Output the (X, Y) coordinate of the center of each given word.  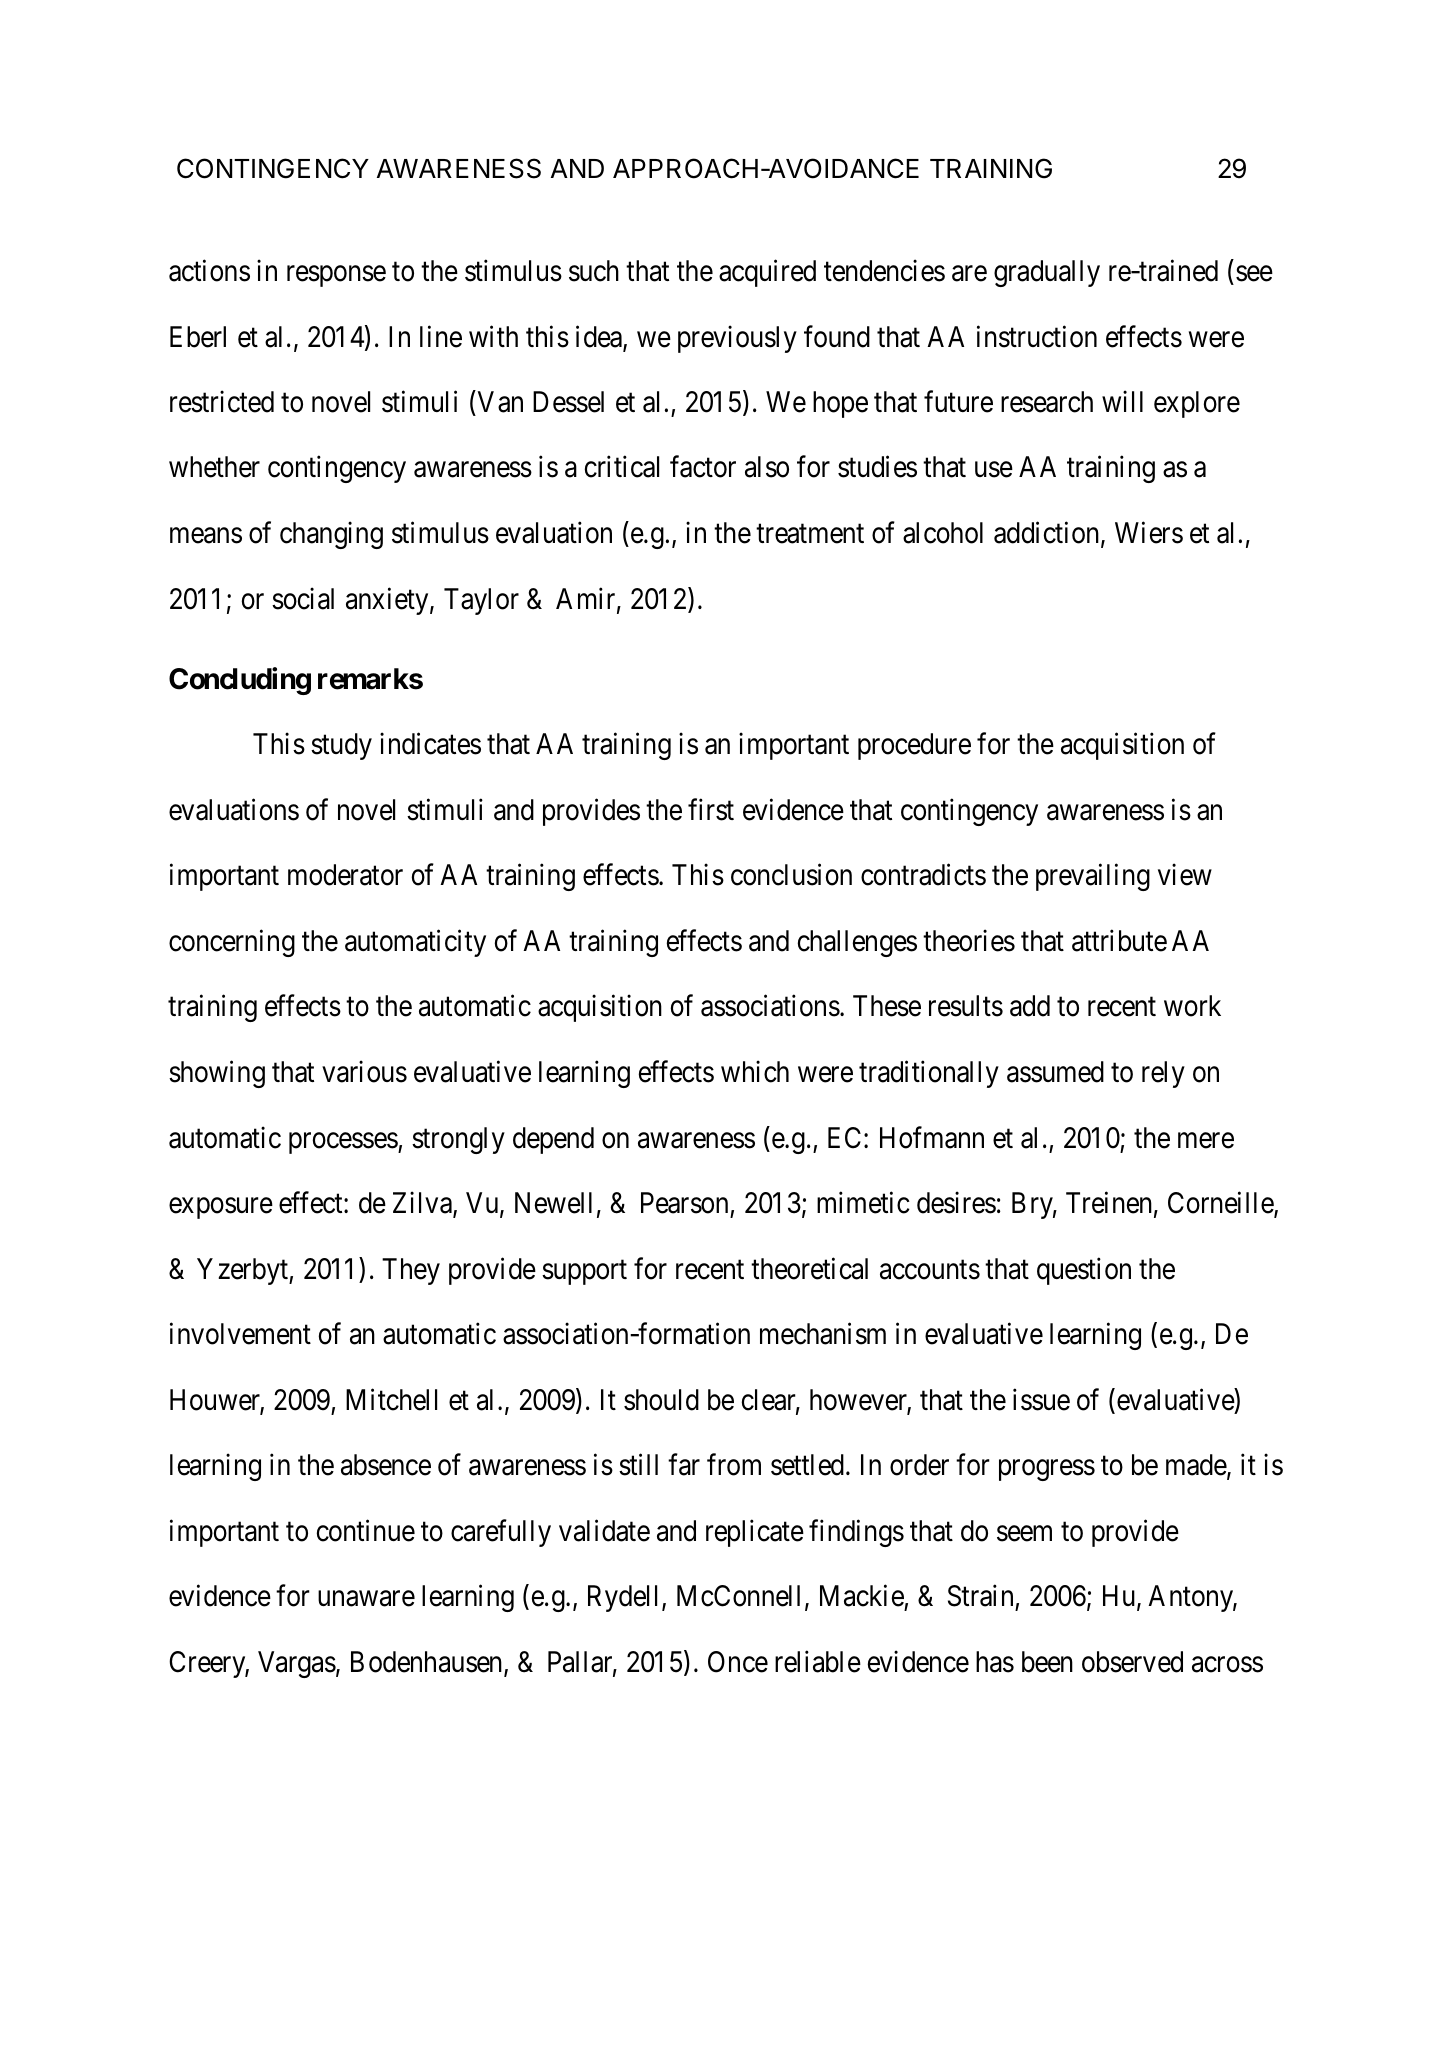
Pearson (684, 1203)
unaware (366, 1599)
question (1084, 1271)
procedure (914, 746)
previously (737, 339)
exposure (221, 1208)
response (336, 276)
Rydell (625, 1598)
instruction (1037, 336)
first (711, 809)
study (341, 746)
